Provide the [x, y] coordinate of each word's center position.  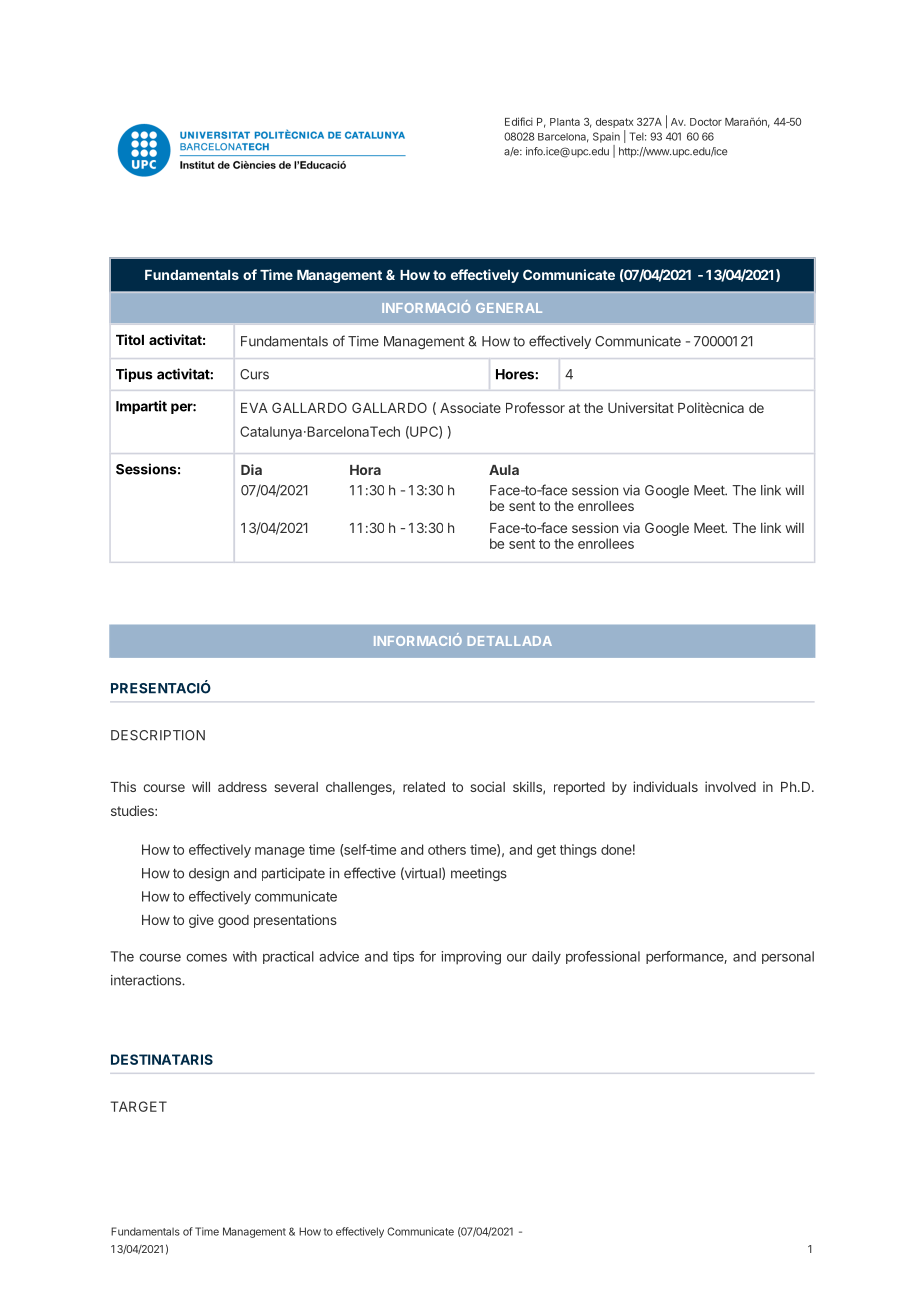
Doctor [706, 122]
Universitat [641, 407]
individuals [665, 786]
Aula [504, 470]
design [209, 874]
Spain [606, 137]
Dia [251, 469]
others [447, 849]
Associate [470, 407]
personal [788, 957]
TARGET [138, 1106]
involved [730, 786]
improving [471, 958]
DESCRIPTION [158, 735]
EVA [254, 408]
